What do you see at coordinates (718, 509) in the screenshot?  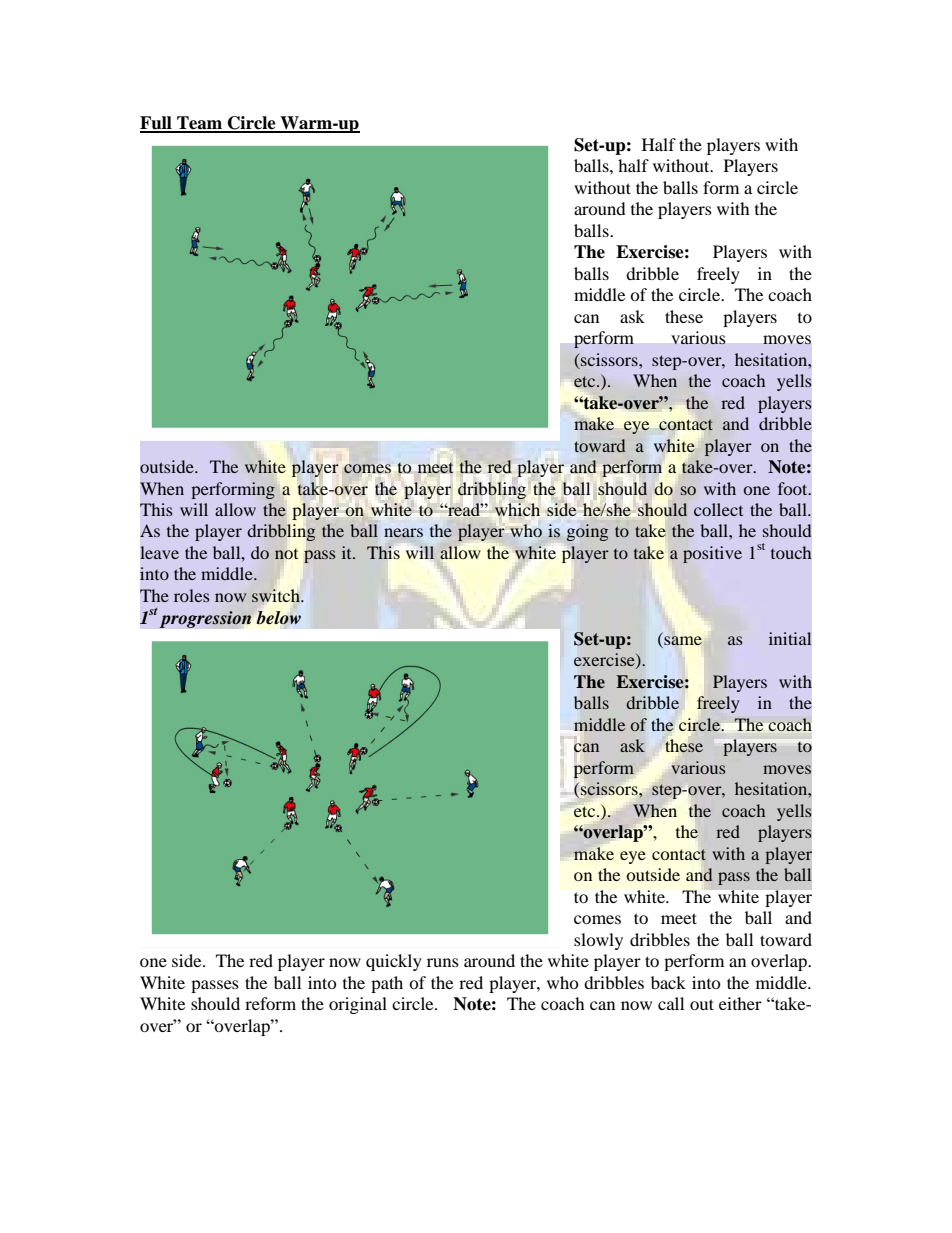 I see `collect` at bounding box center [718, 509].
